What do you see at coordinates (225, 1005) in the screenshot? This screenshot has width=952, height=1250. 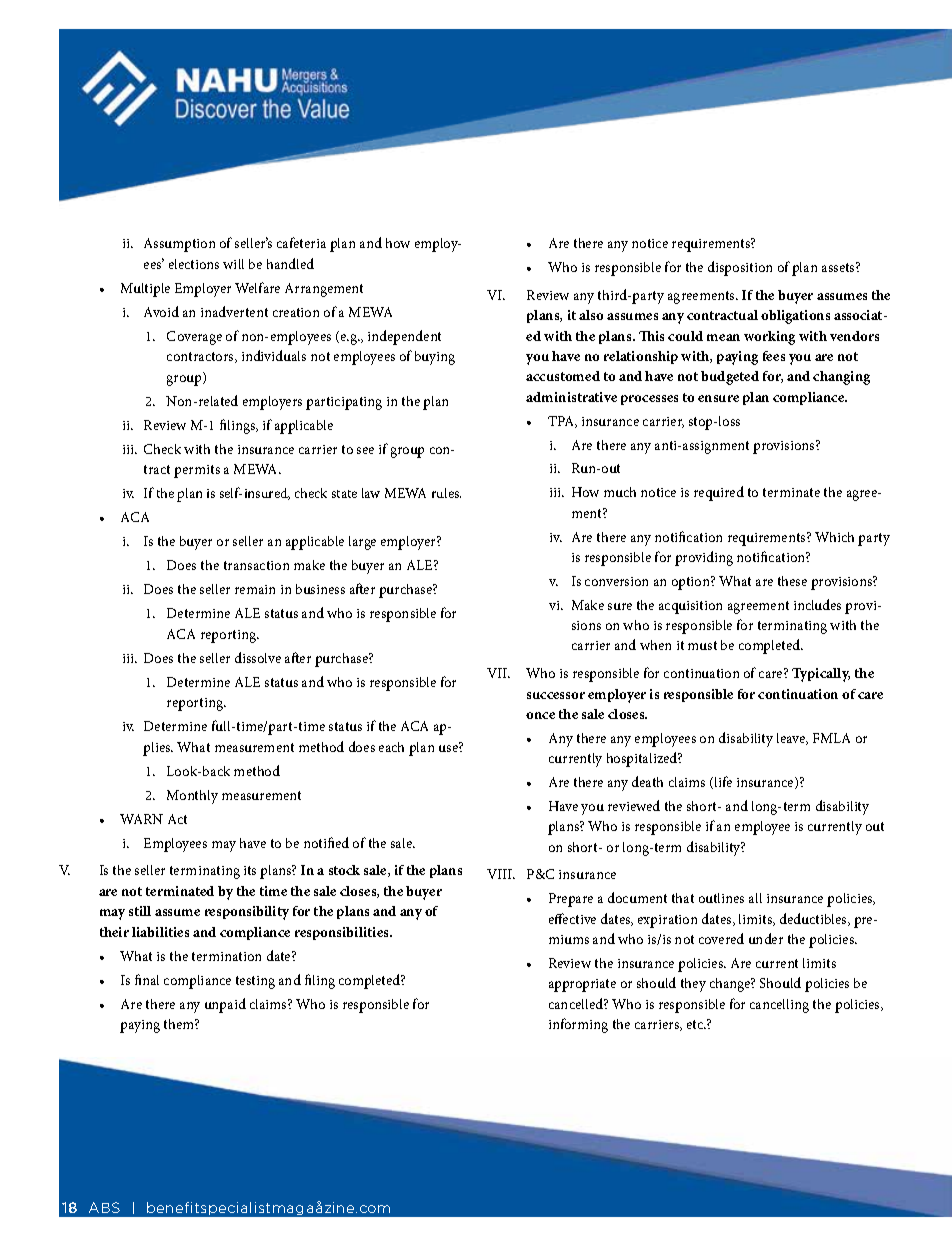 I see `unpaid` at bounding box center [225, 1005].
